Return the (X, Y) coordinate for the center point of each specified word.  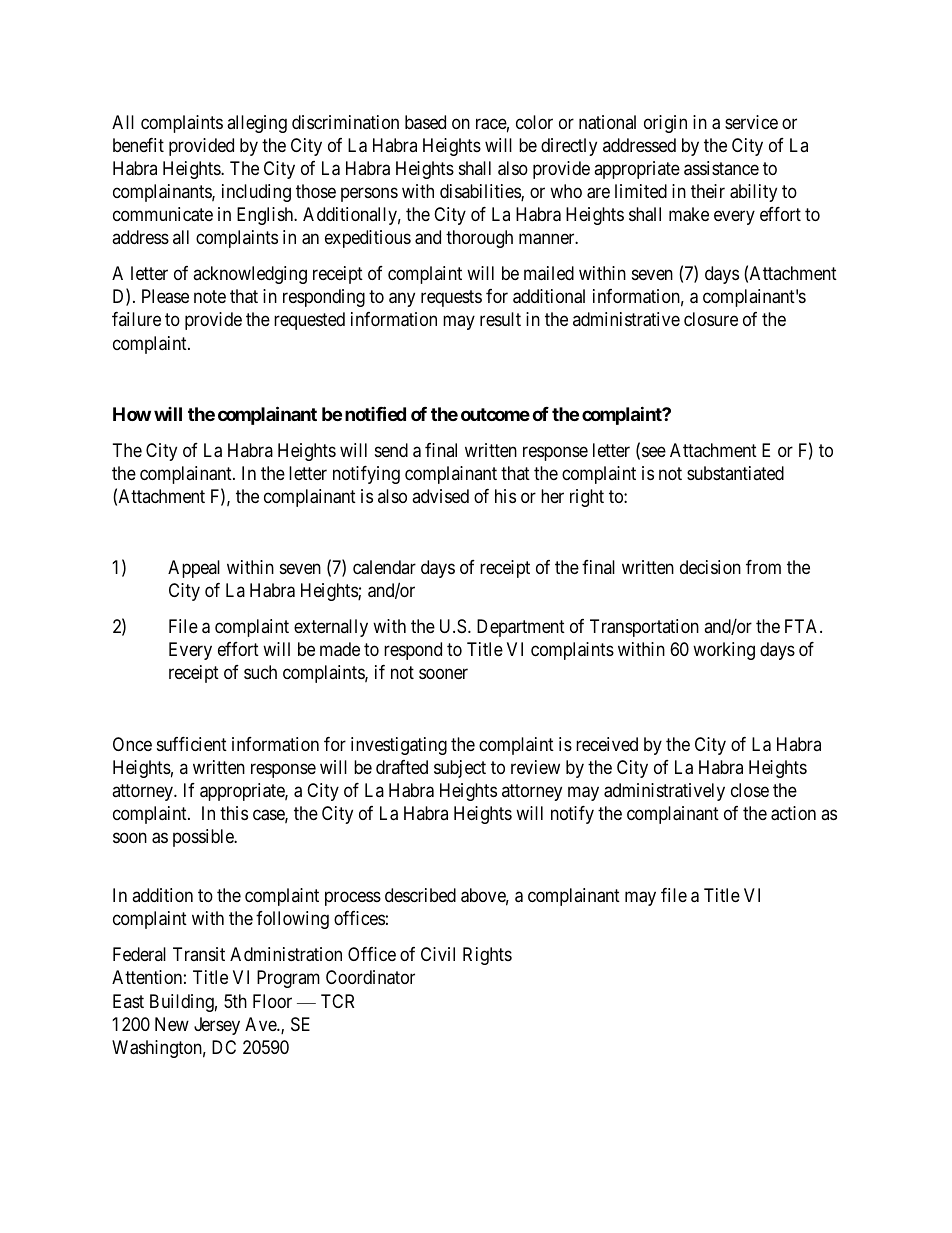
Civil (438, 954)
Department (521, 628)
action (793, 813)
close (750, 790)
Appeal (194, 569)
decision (710, 567)
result (500, 319)
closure (711, 319)
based (425, 122)
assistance (721, 168)
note (210, 297)
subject (460, 769)
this (234, 813)
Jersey (217, 1026)
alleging (257, 124)
